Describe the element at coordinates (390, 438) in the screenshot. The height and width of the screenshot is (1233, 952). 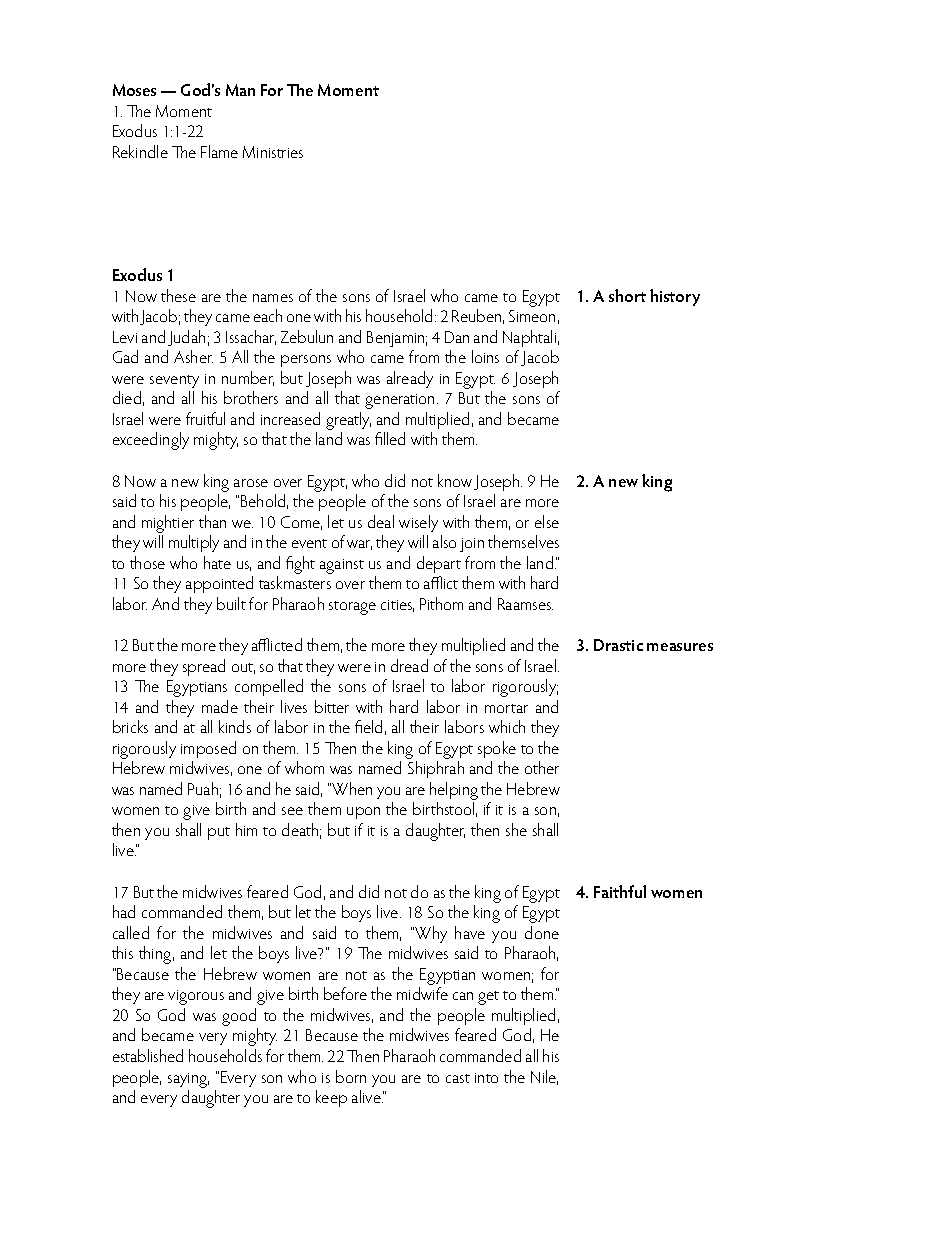
I see `filled` at that location.
